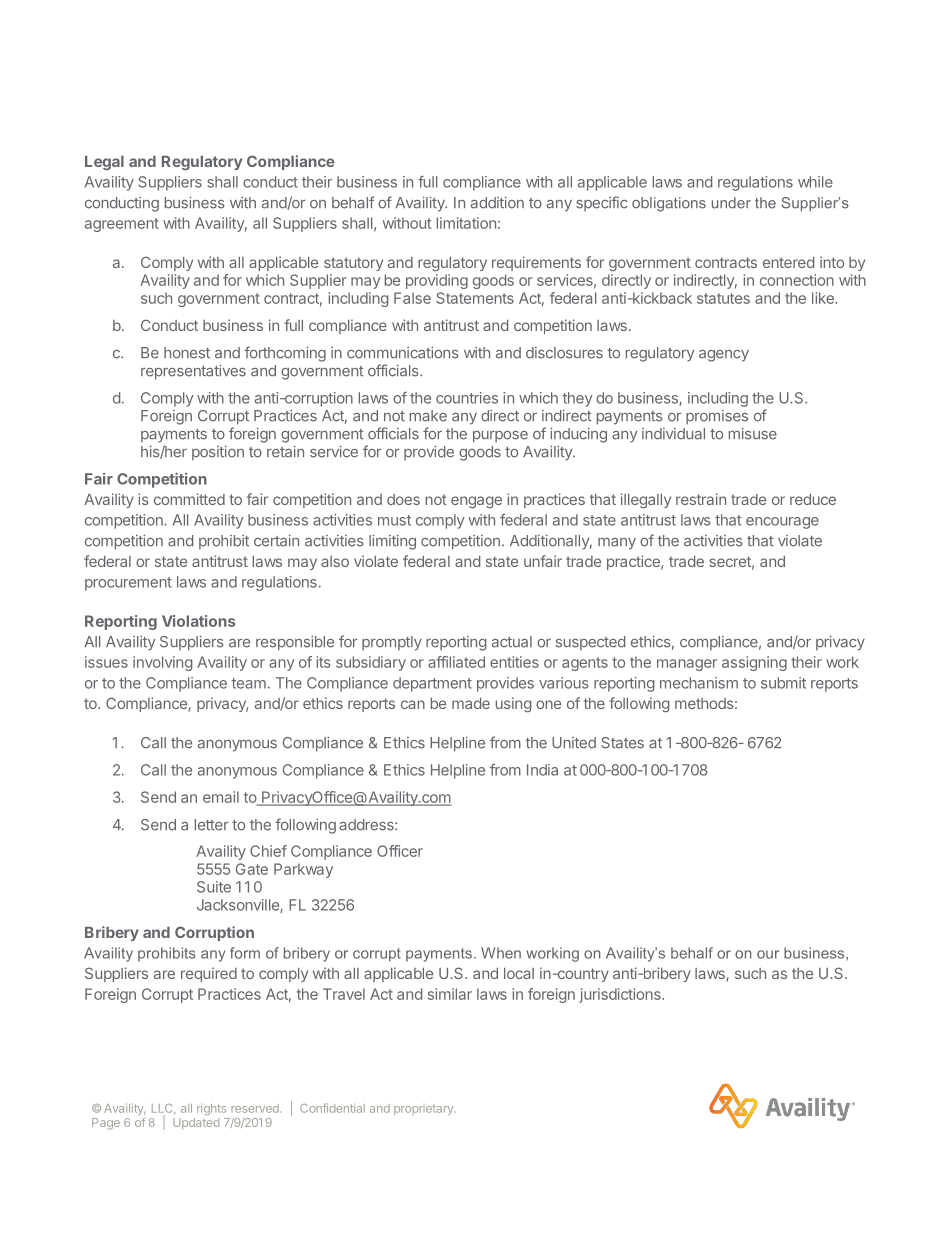 The width and height of the image is (952, 1233). Describe the element at coordinates (731, 203) in the image. I see `under` at that location.
